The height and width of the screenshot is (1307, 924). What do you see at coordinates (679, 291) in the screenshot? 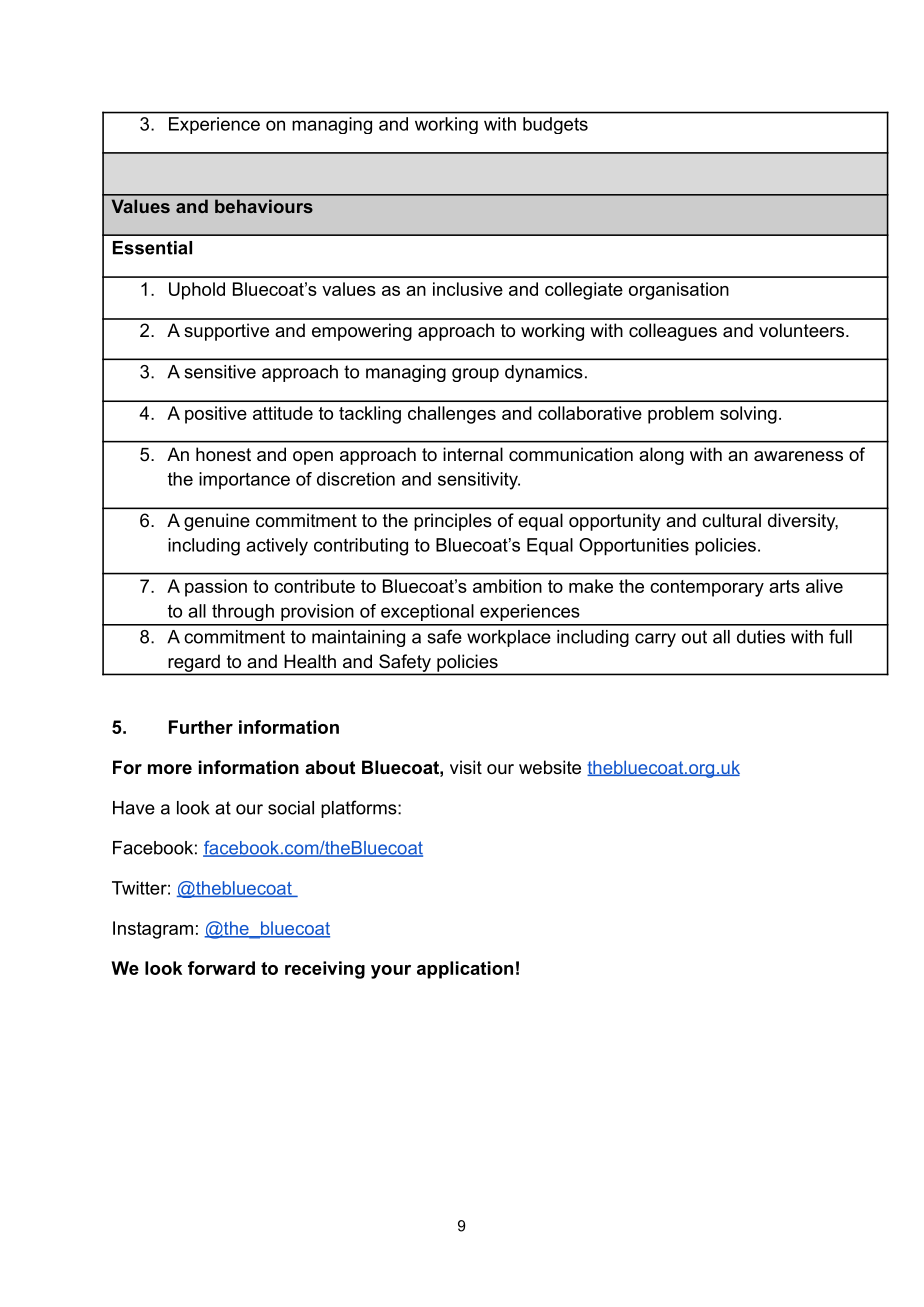
I see `organisation` at bounding box center [679, 291].
